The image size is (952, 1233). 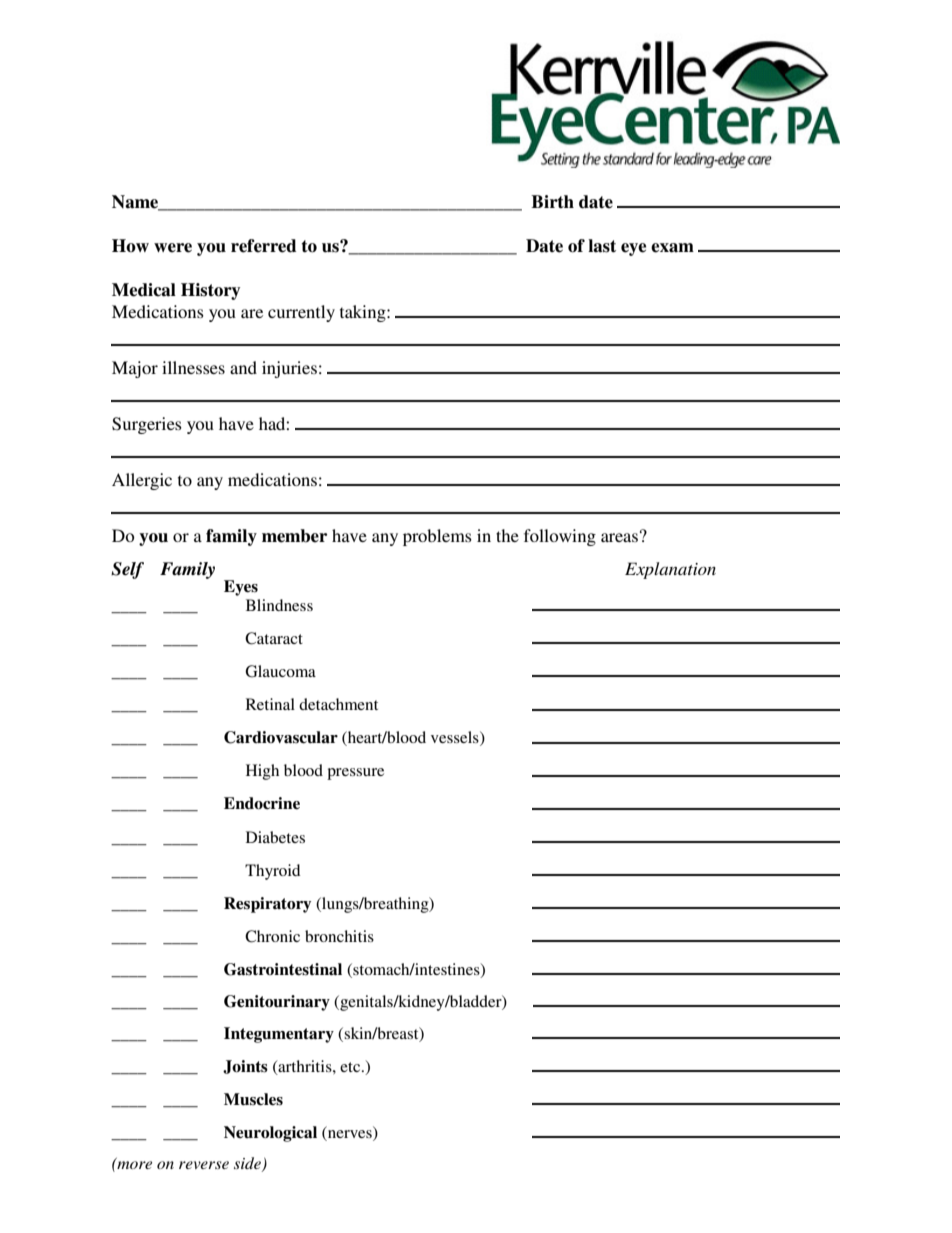 I want to click on High, so click(x=262, y=772).
